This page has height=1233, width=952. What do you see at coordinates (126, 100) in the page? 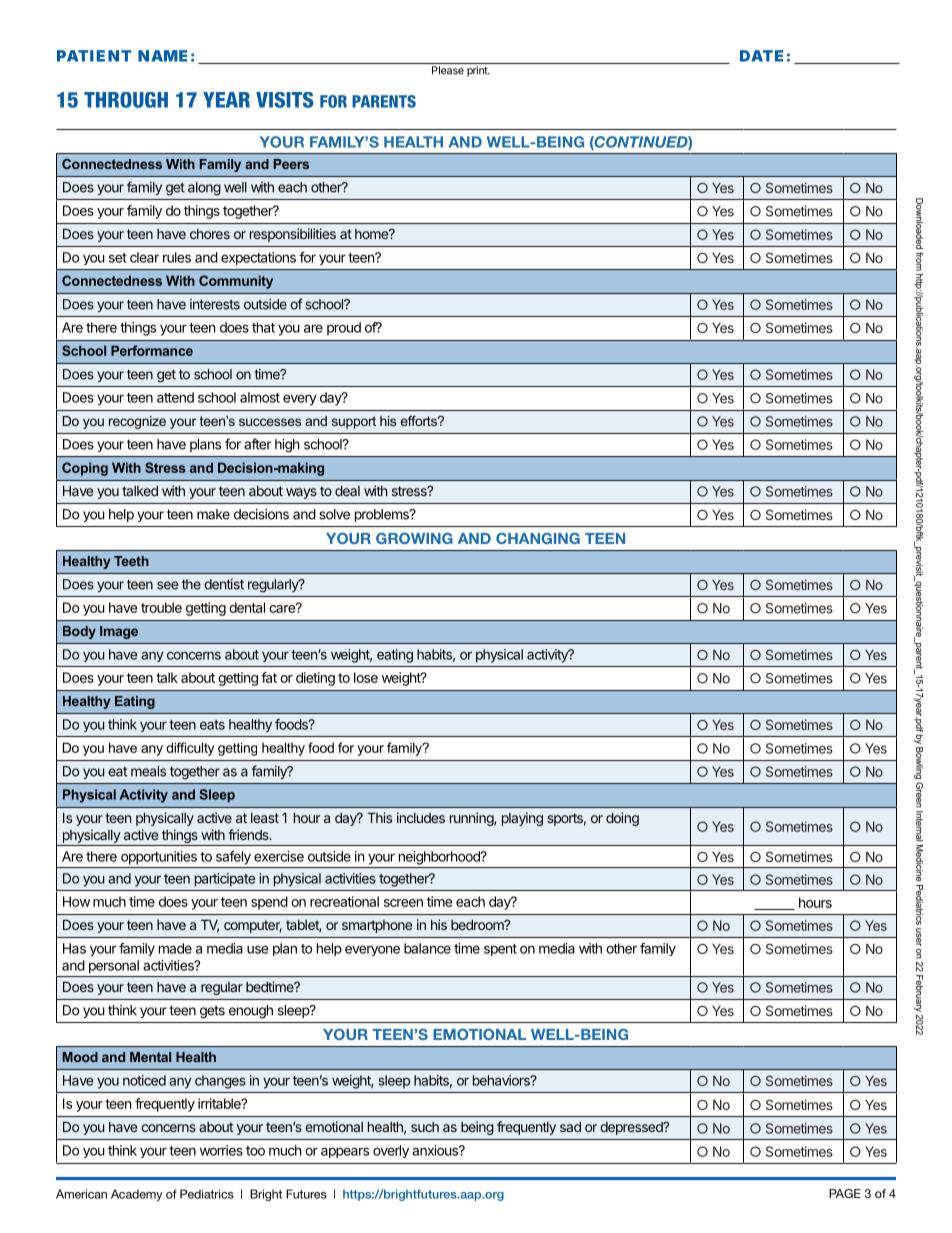
I see `THROUGH` at bounding box center [126, 100].
